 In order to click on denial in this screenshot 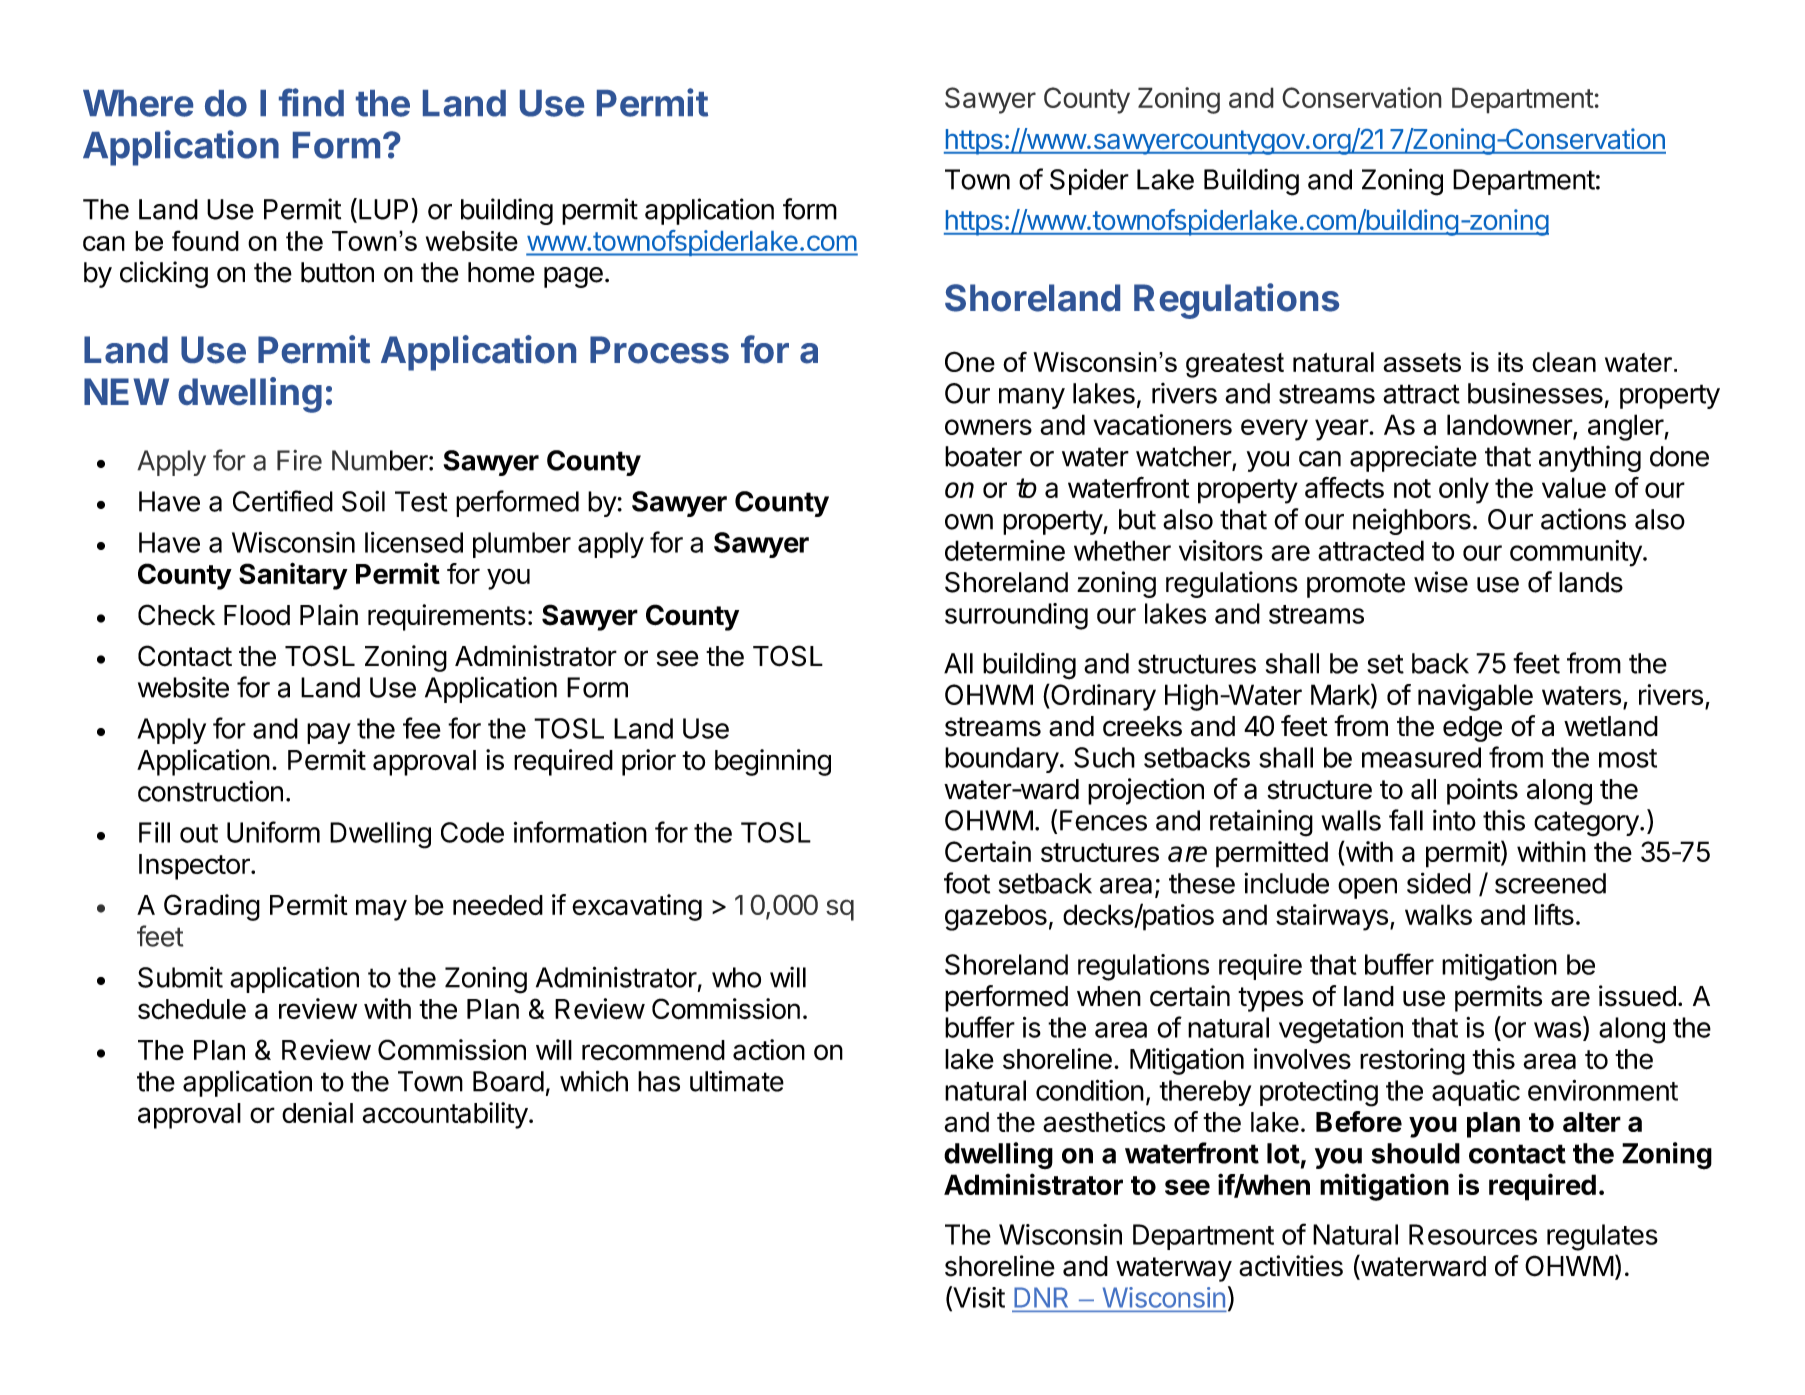, I will do `click(317, 1113)`.
